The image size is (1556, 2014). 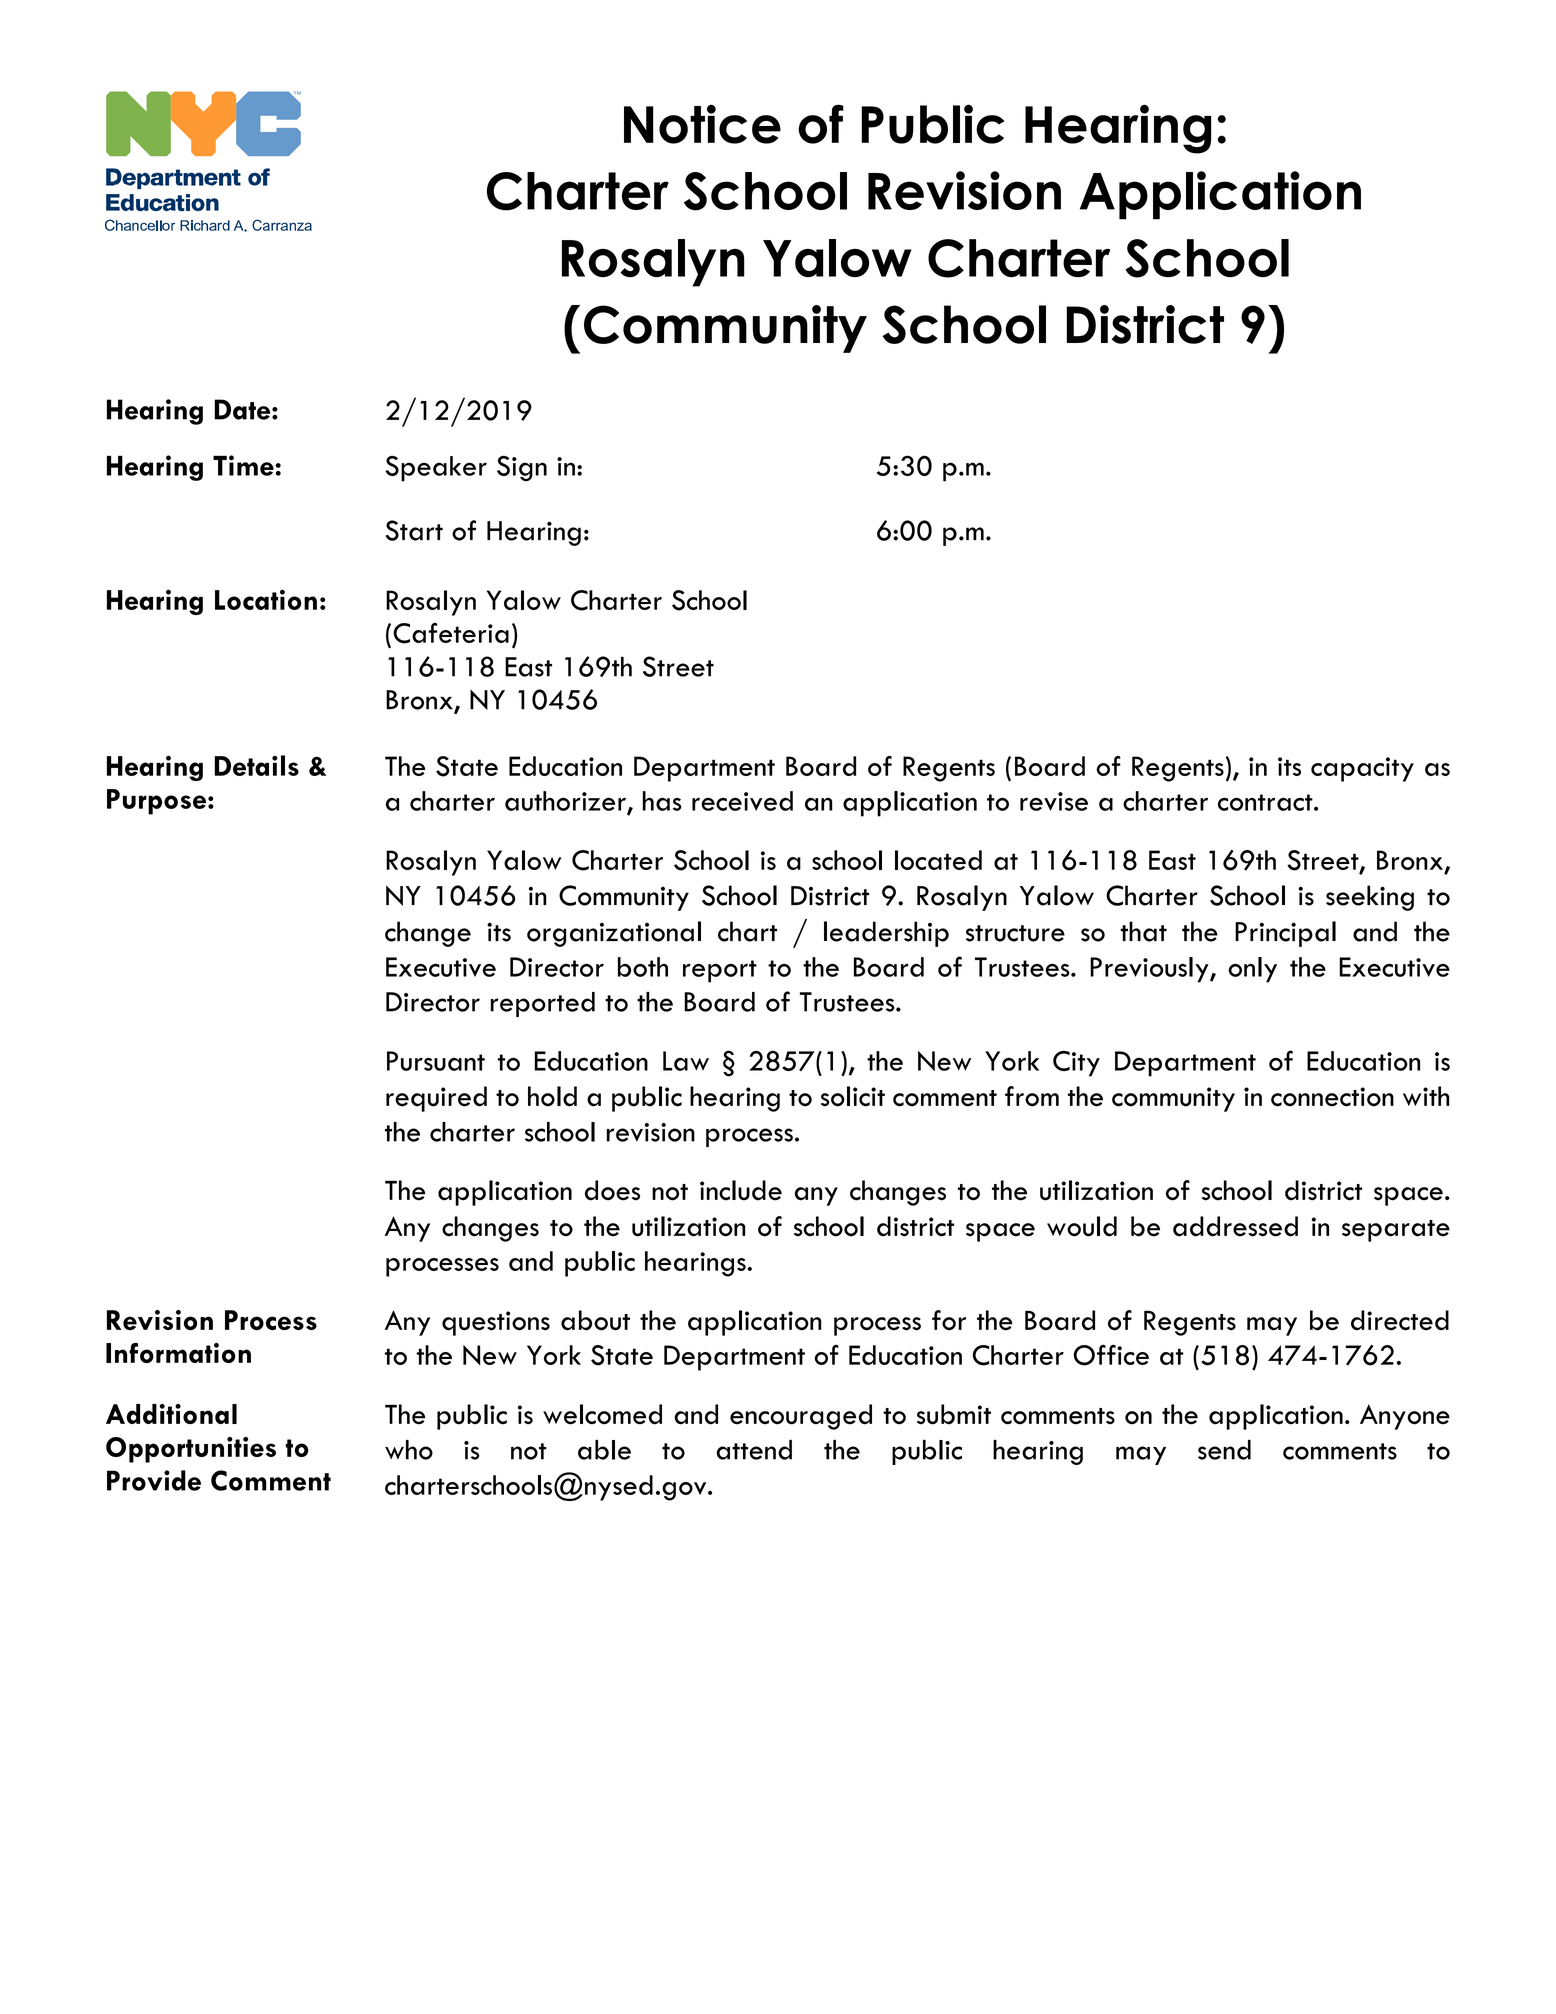 What do you see at coordinates (702, 124) in the screenshot?
I see `Notice` at bounding box center [702, 124].
